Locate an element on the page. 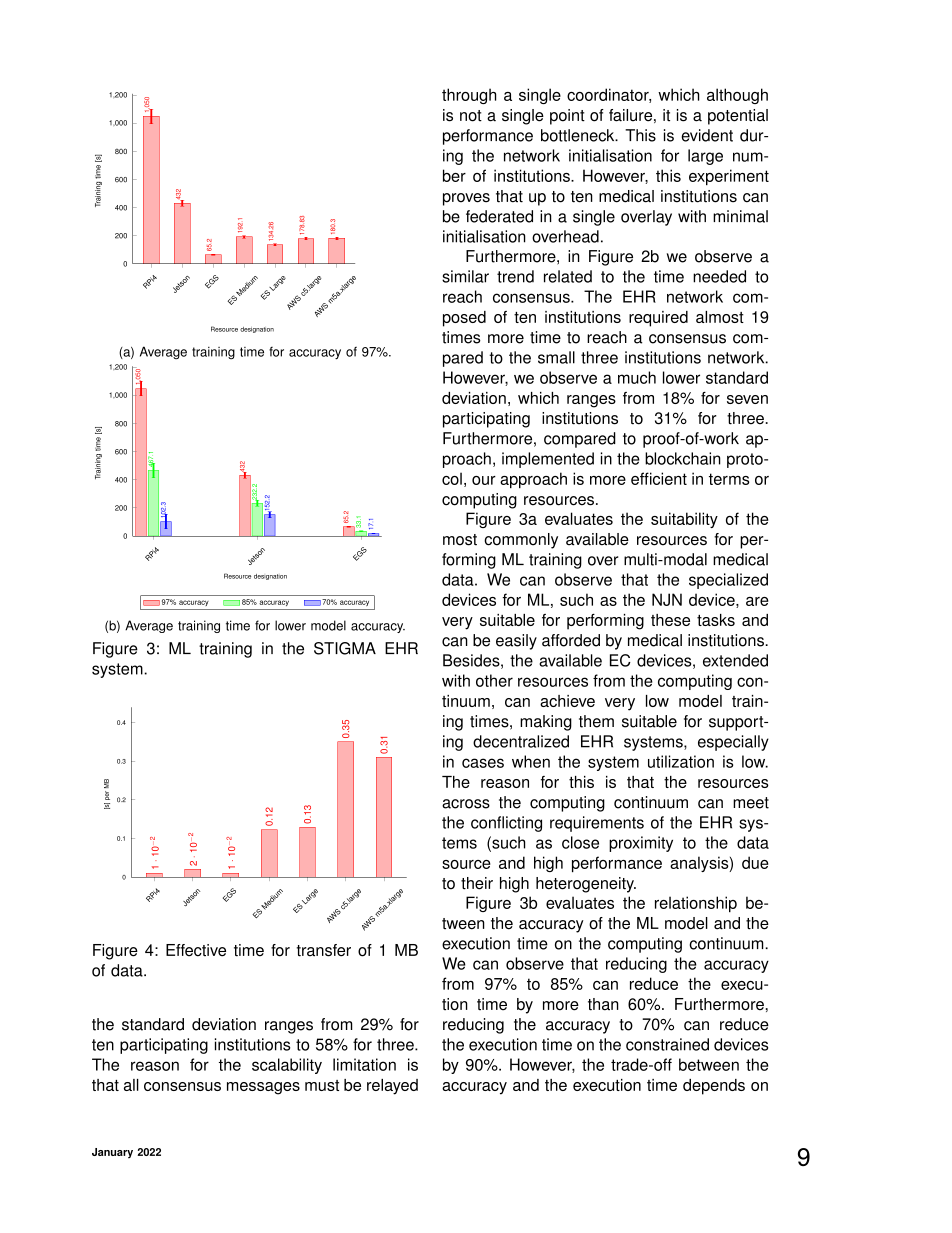 The height and width of the document is (1233, 952). Effective is located at coordinates (196, 950).
